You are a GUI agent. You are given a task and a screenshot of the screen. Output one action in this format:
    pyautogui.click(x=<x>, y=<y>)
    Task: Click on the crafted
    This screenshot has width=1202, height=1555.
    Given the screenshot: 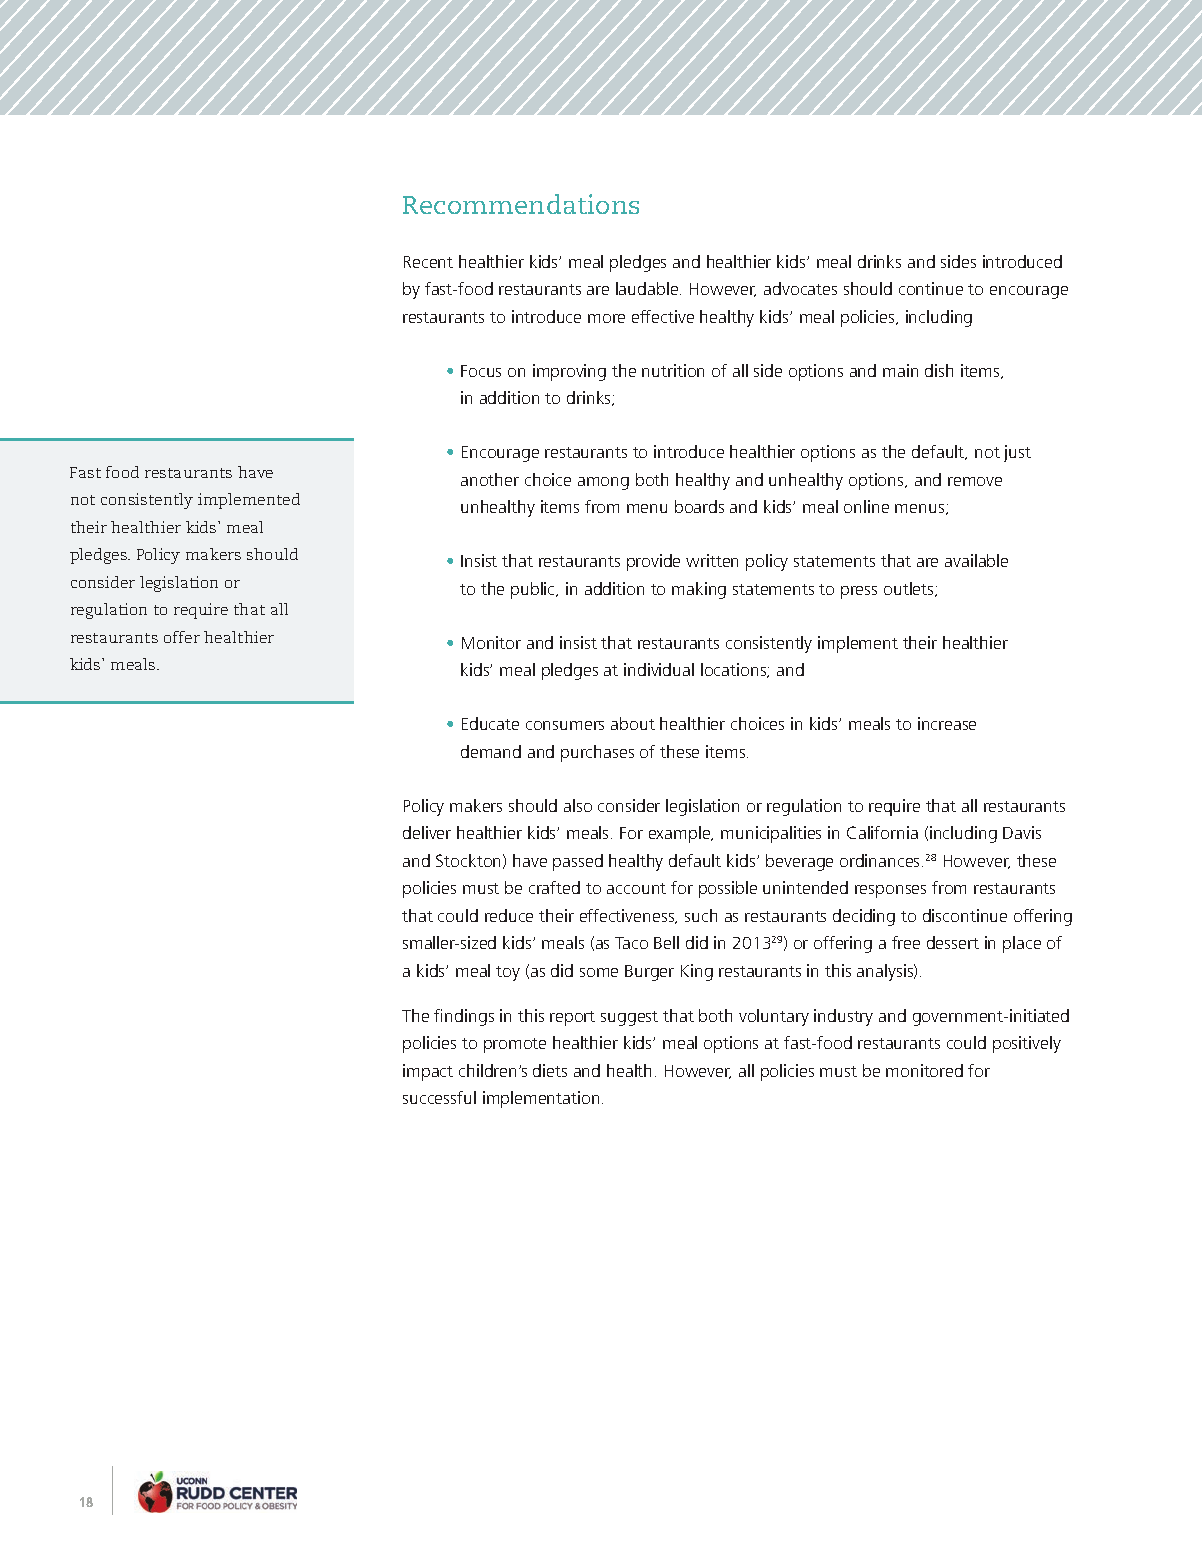 What is the action you would take?
    pyautogui.click(x=554, y=887)
